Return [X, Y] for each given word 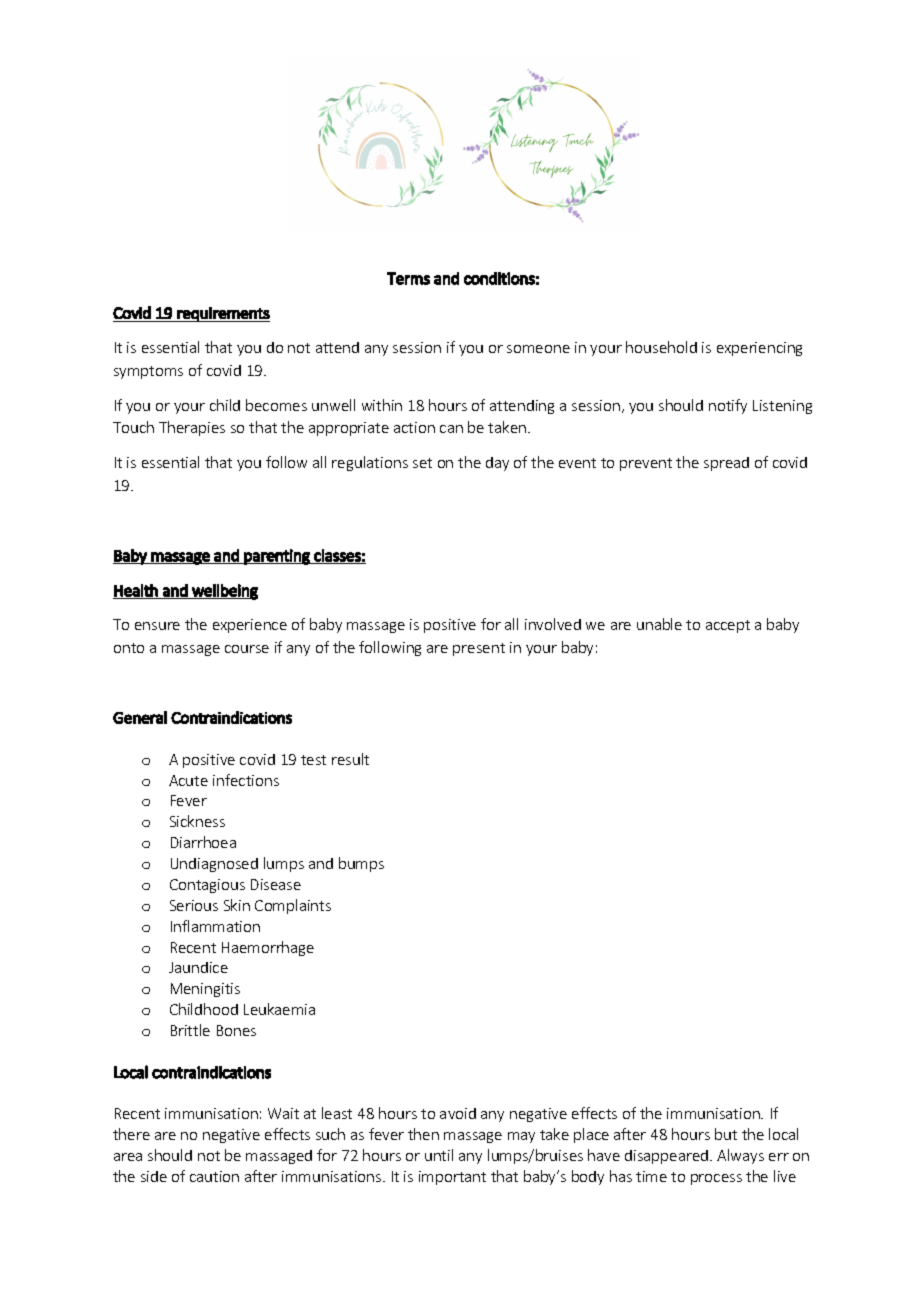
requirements [222, 314]
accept [728, 626]
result [350, 759]
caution [214, 1176]
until [439, 1155]
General [140, 717]
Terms [408, 278]
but [726, 1134]
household [661, 347]
